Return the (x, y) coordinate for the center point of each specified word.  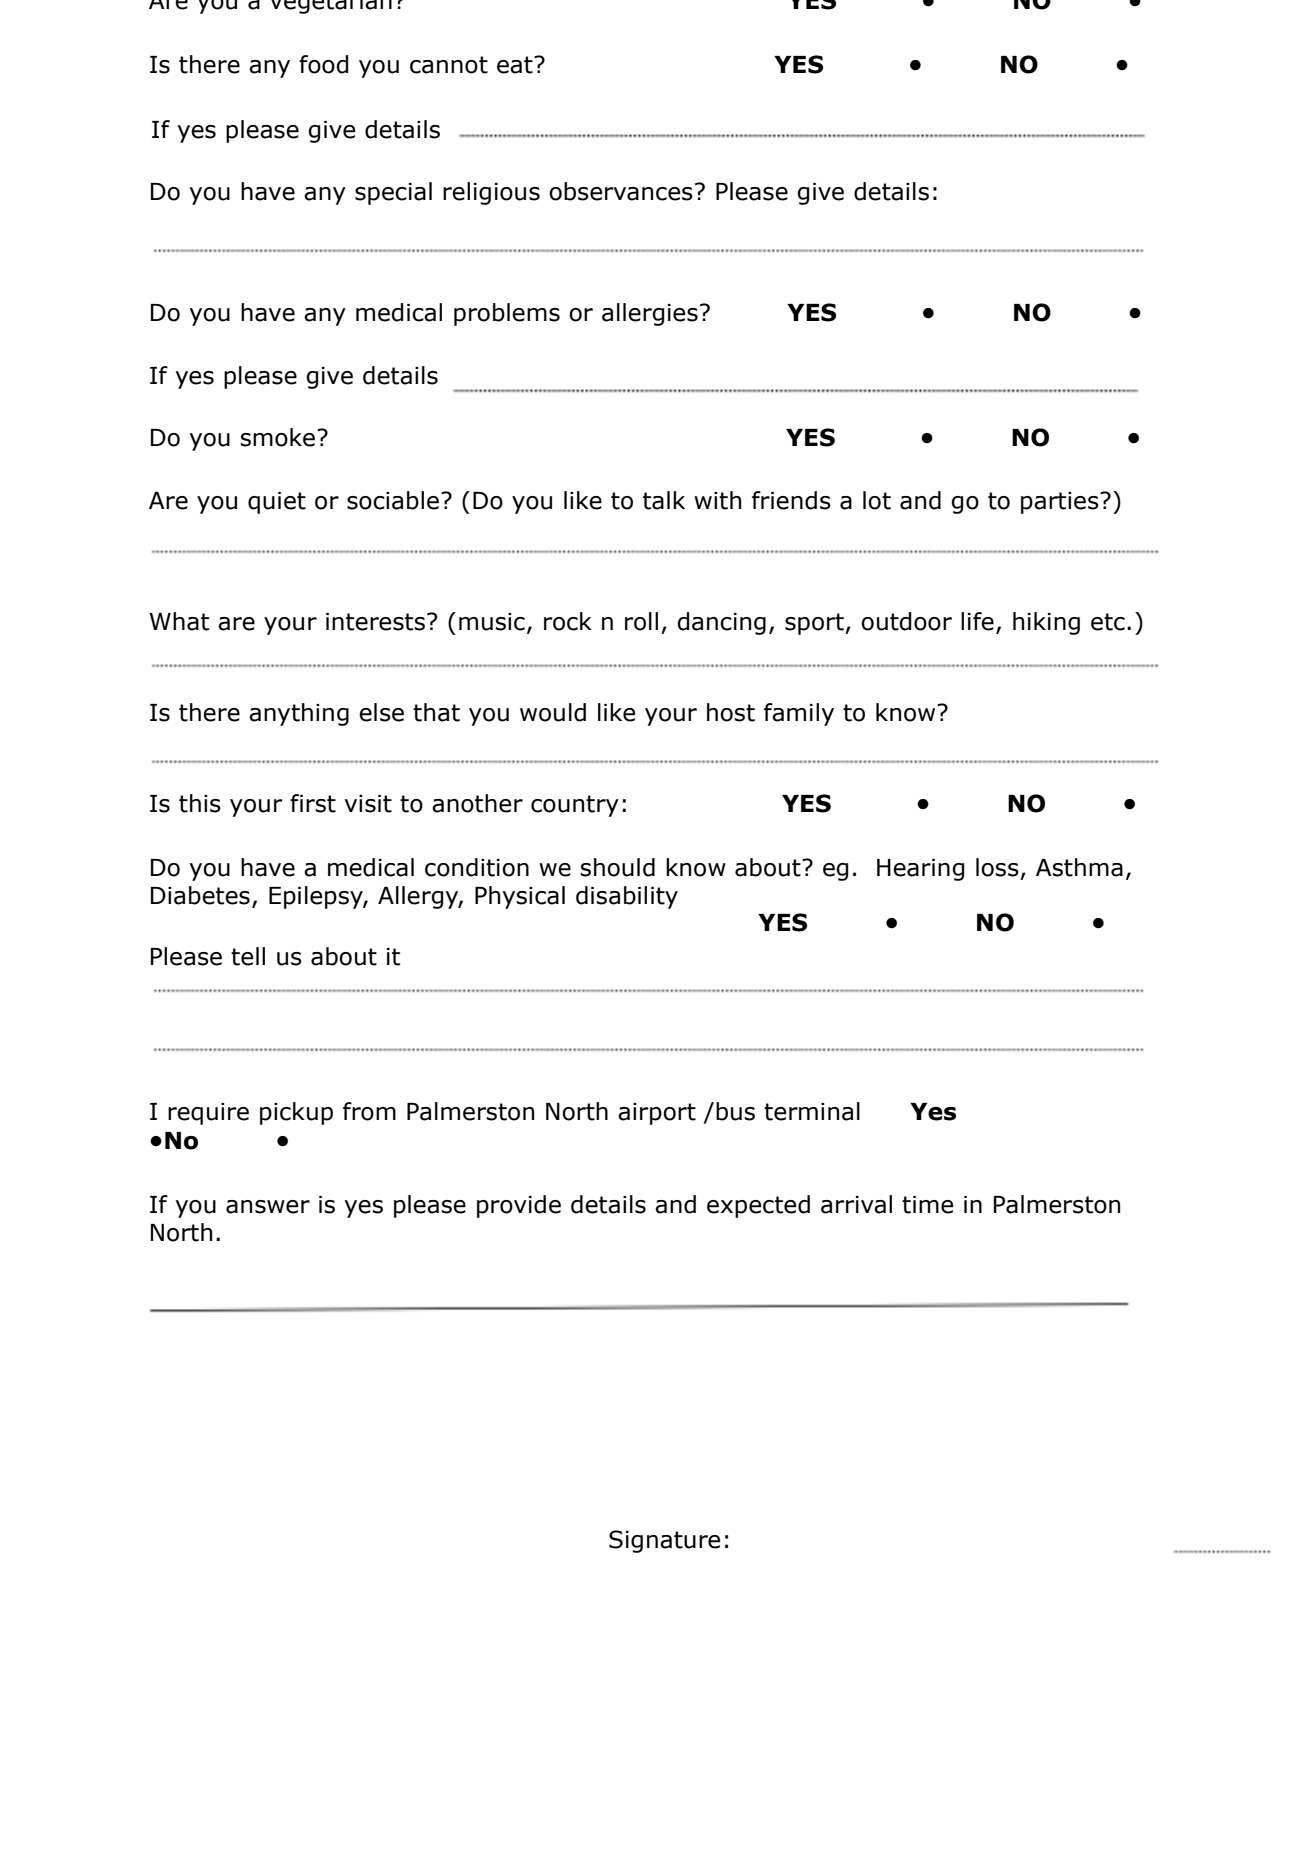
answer (268, 1207)
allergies (650, 314)
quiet (277, 503)
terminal (812, 1111)
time (927, 1205)
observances (621, 191)
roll (641, 621)
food (323, 64)
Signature (664, 1541)
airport (657, 1114)
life (977, 621)
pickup (296, 1113)
